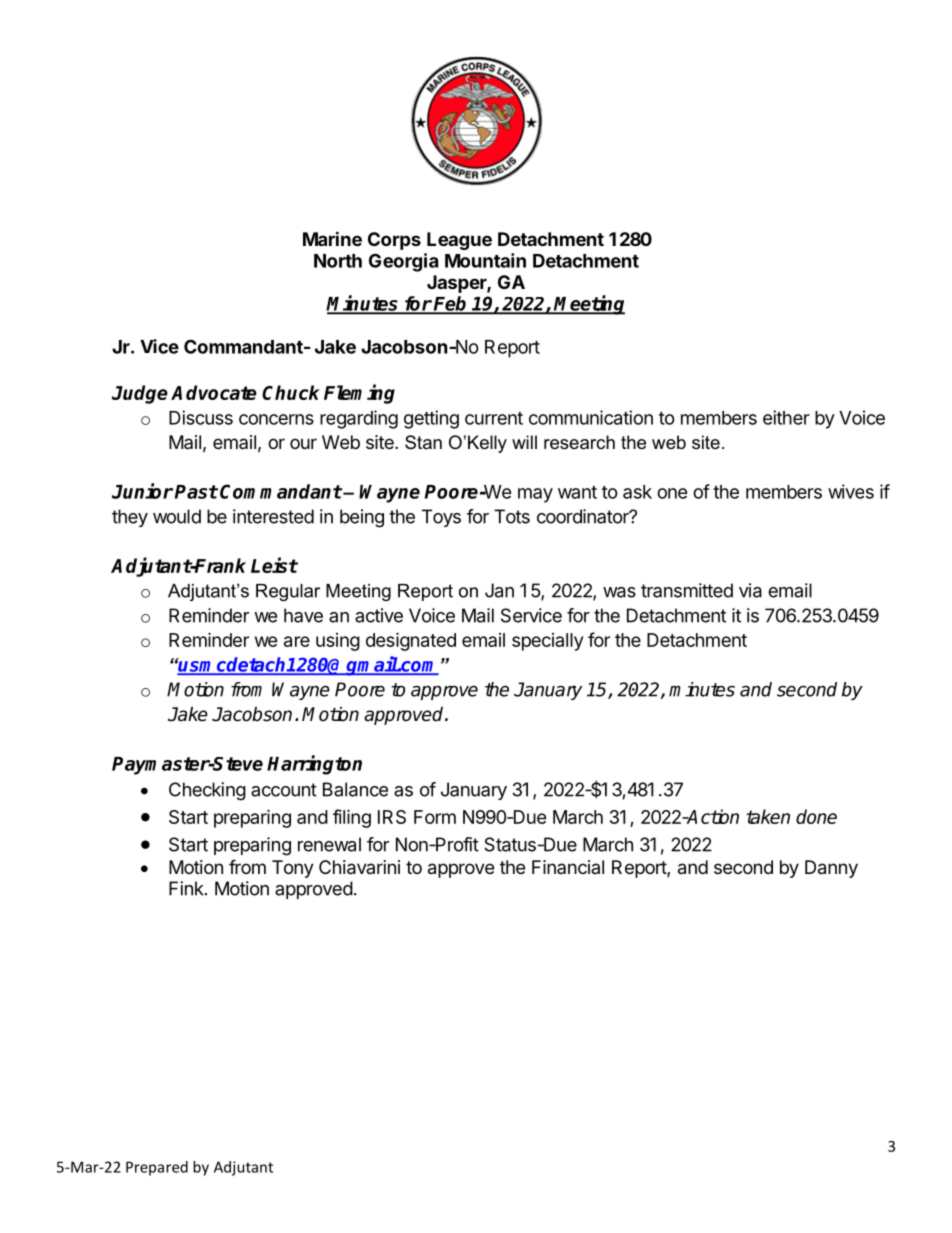 This screenshot has height=1233, width=952. Describe the element at coordinates (157, 1168) in the screenshot. I see `Prepared` at that location.
